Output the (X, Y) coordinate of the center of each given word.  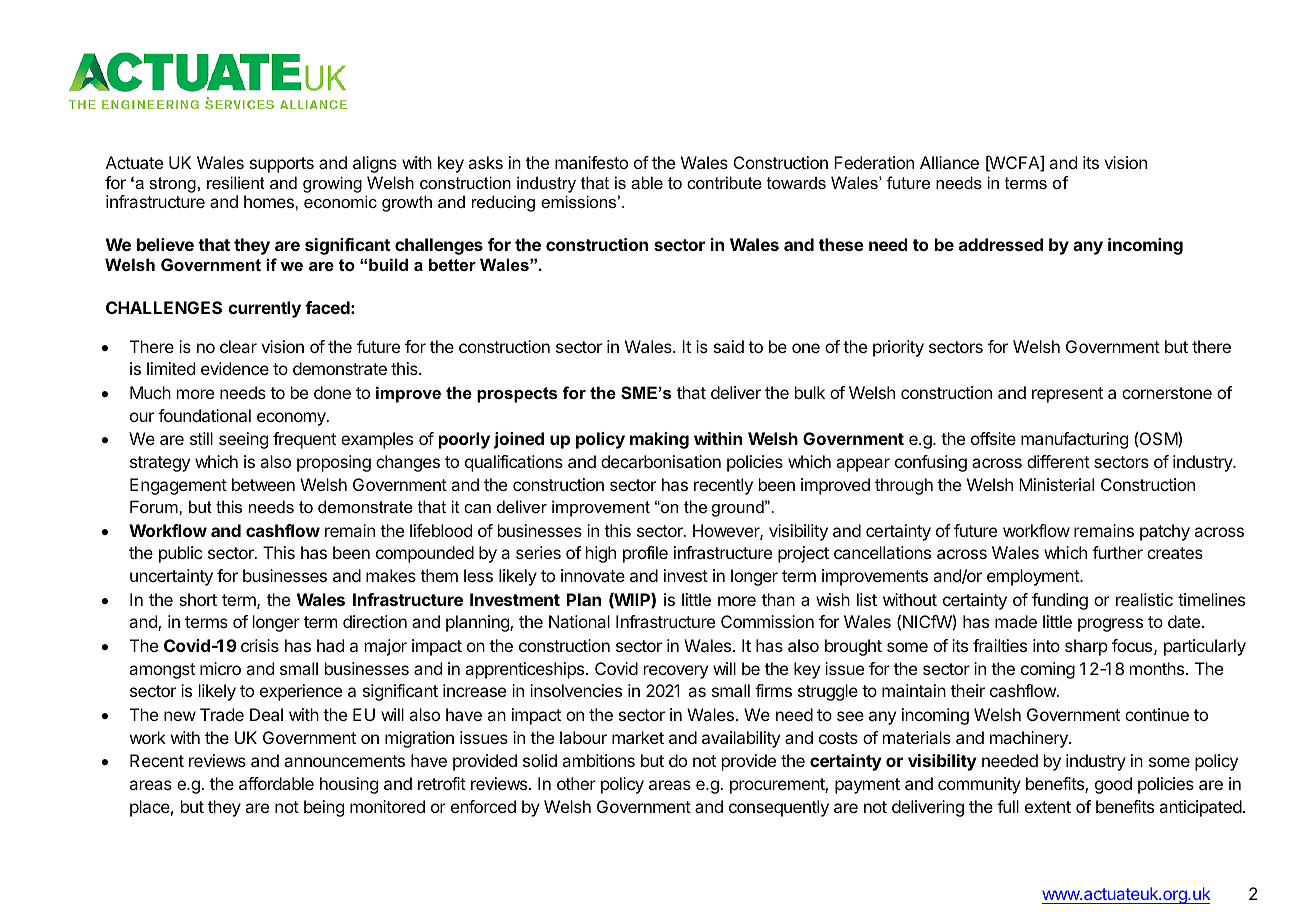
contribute (724, 182)
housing (349, 785)
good (1113, 785)
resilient (236, 182)
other (576, 783)
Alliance (949, 162)
